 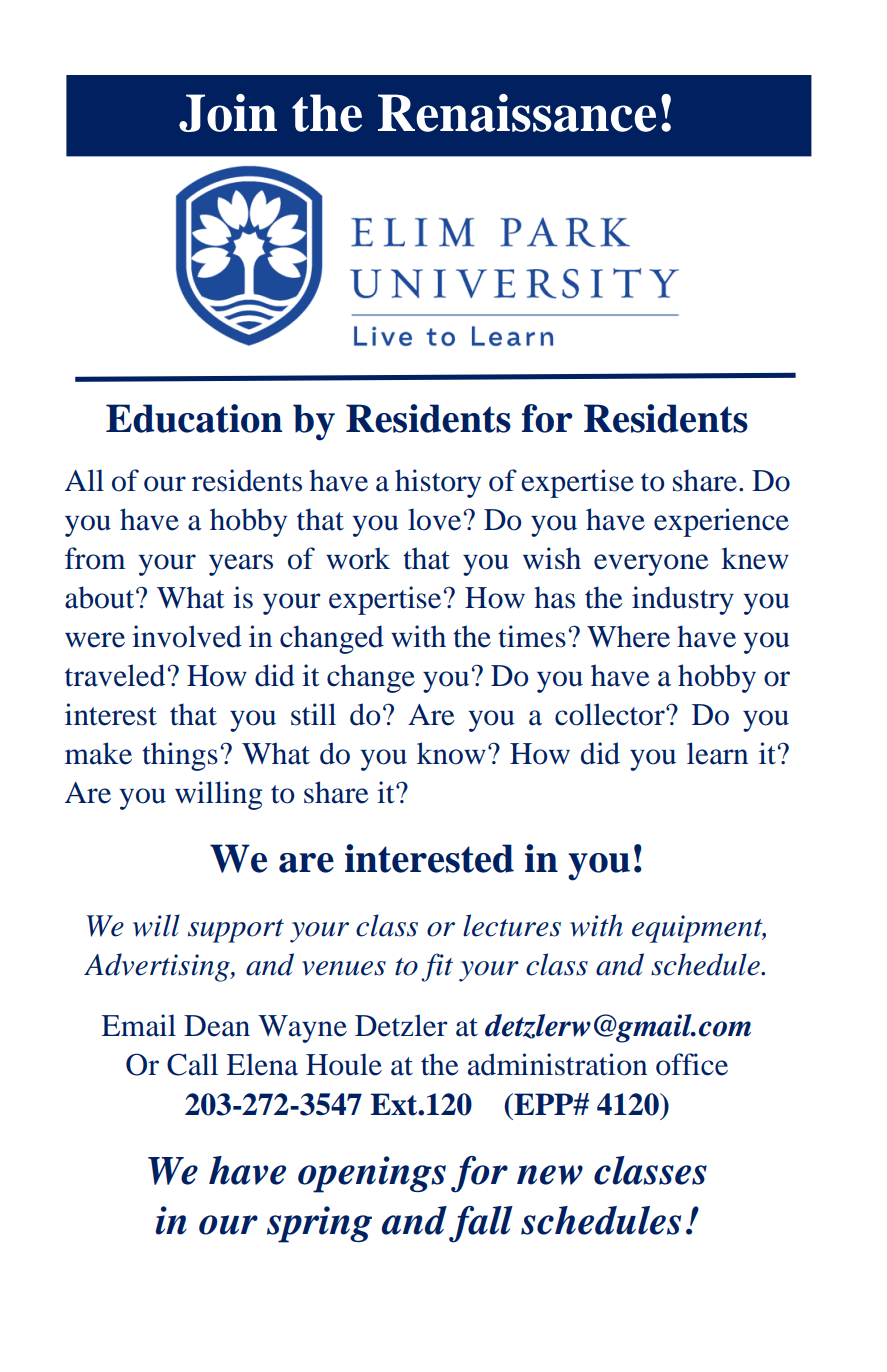 What do you see at coordinates (437, 967) in the image?
I see `fit` at bounding box center [437, 967].
